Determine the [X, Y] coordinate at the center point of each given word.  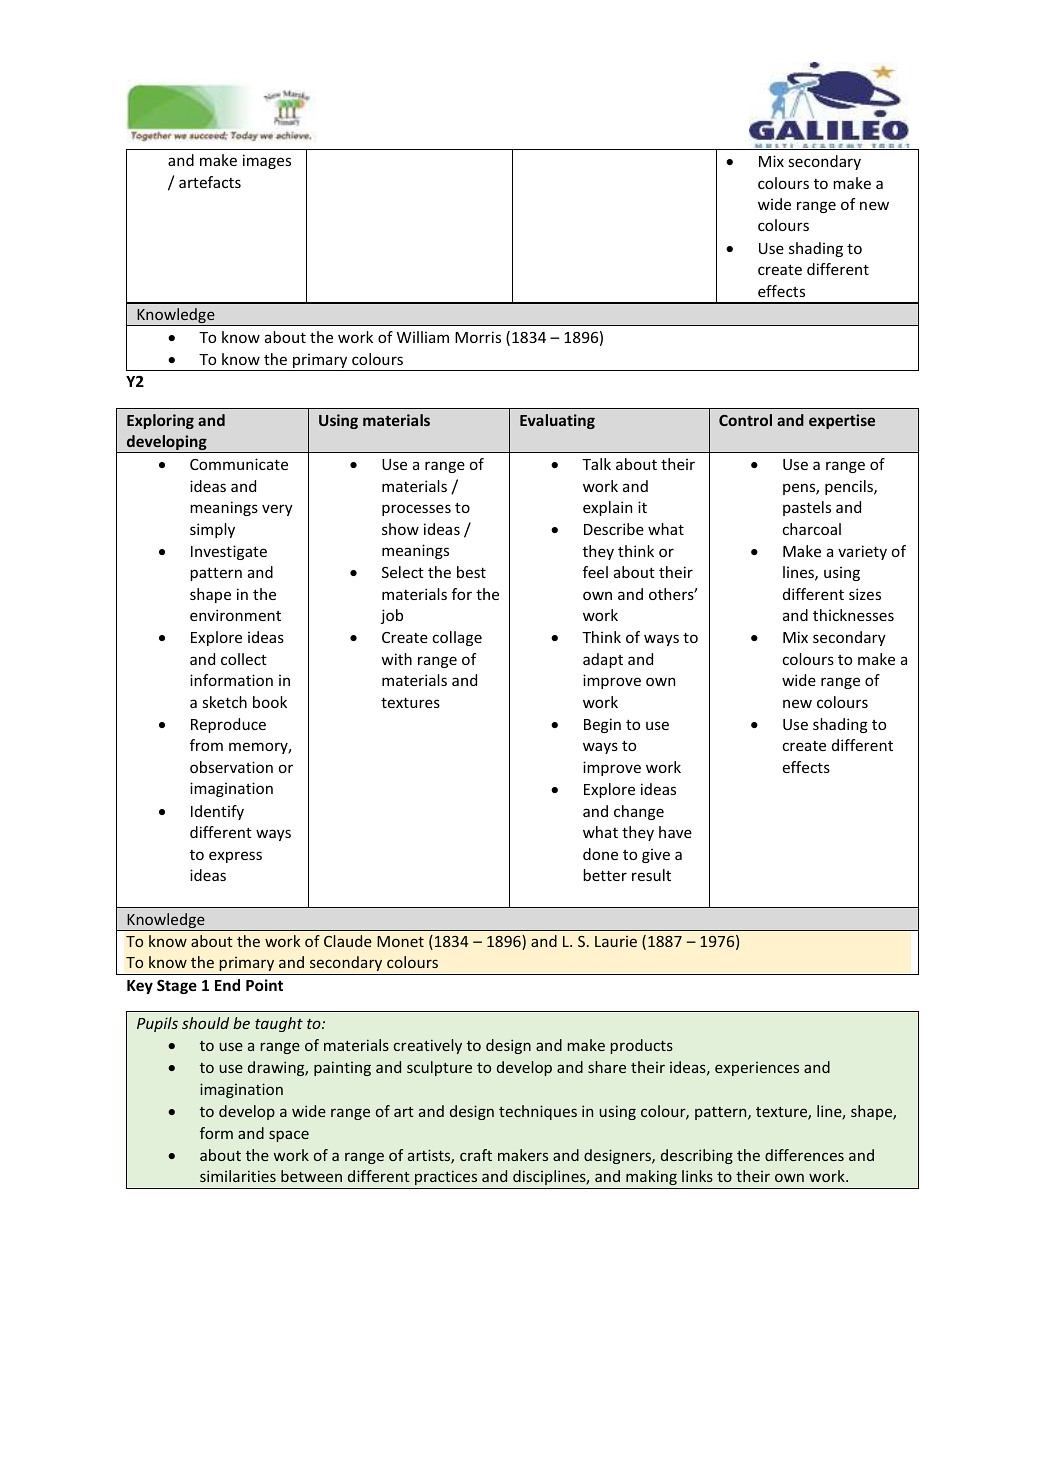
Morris [478, 337]
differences [804, 1155]
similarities [238, 1176]
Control [745, 420]
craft [476, 1155]
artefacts [210, 182]
